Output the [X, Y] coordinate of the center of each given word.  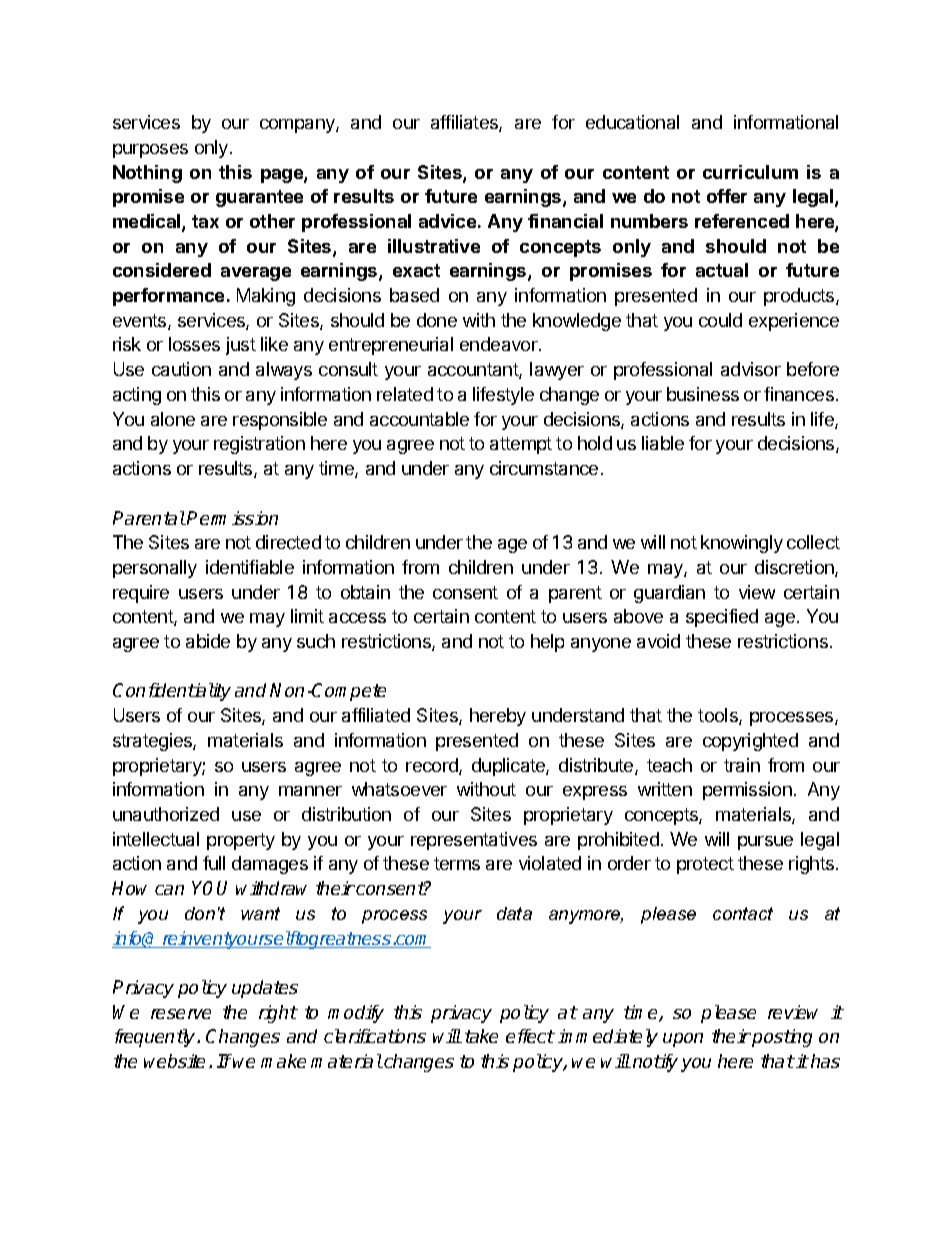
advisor [751, 369]
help [547, 643]
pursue [765, 843]
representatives [474, 841]
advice [447, 221]
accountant [474, 371]
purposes [150, 151]
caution [181, 369]
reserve [181, 1014]
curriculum [750, 172]
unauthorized [166, 814]
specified [722, 618]
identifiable [250, 567]
